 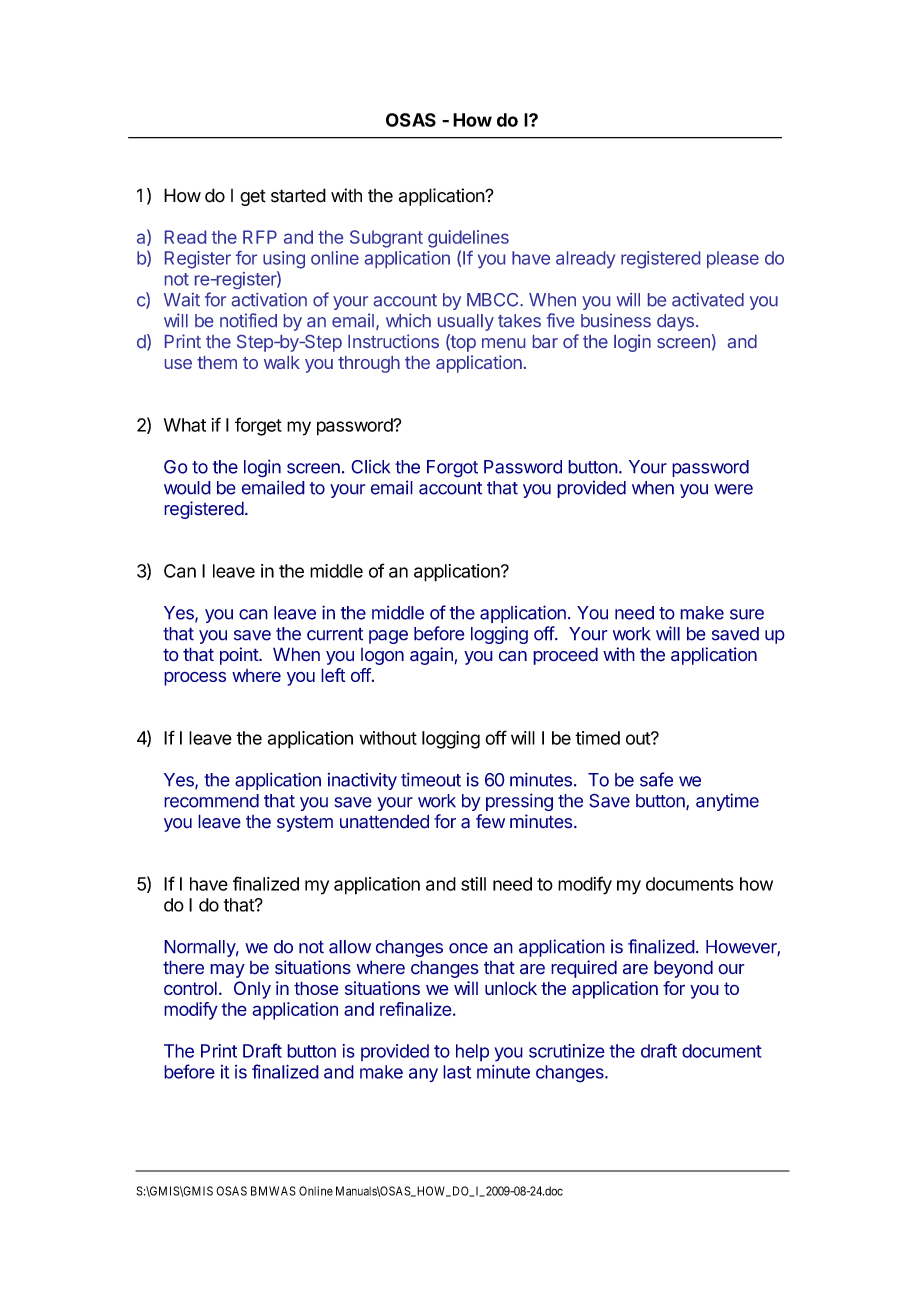 I want to click on would, so click(x=187, y=488).
